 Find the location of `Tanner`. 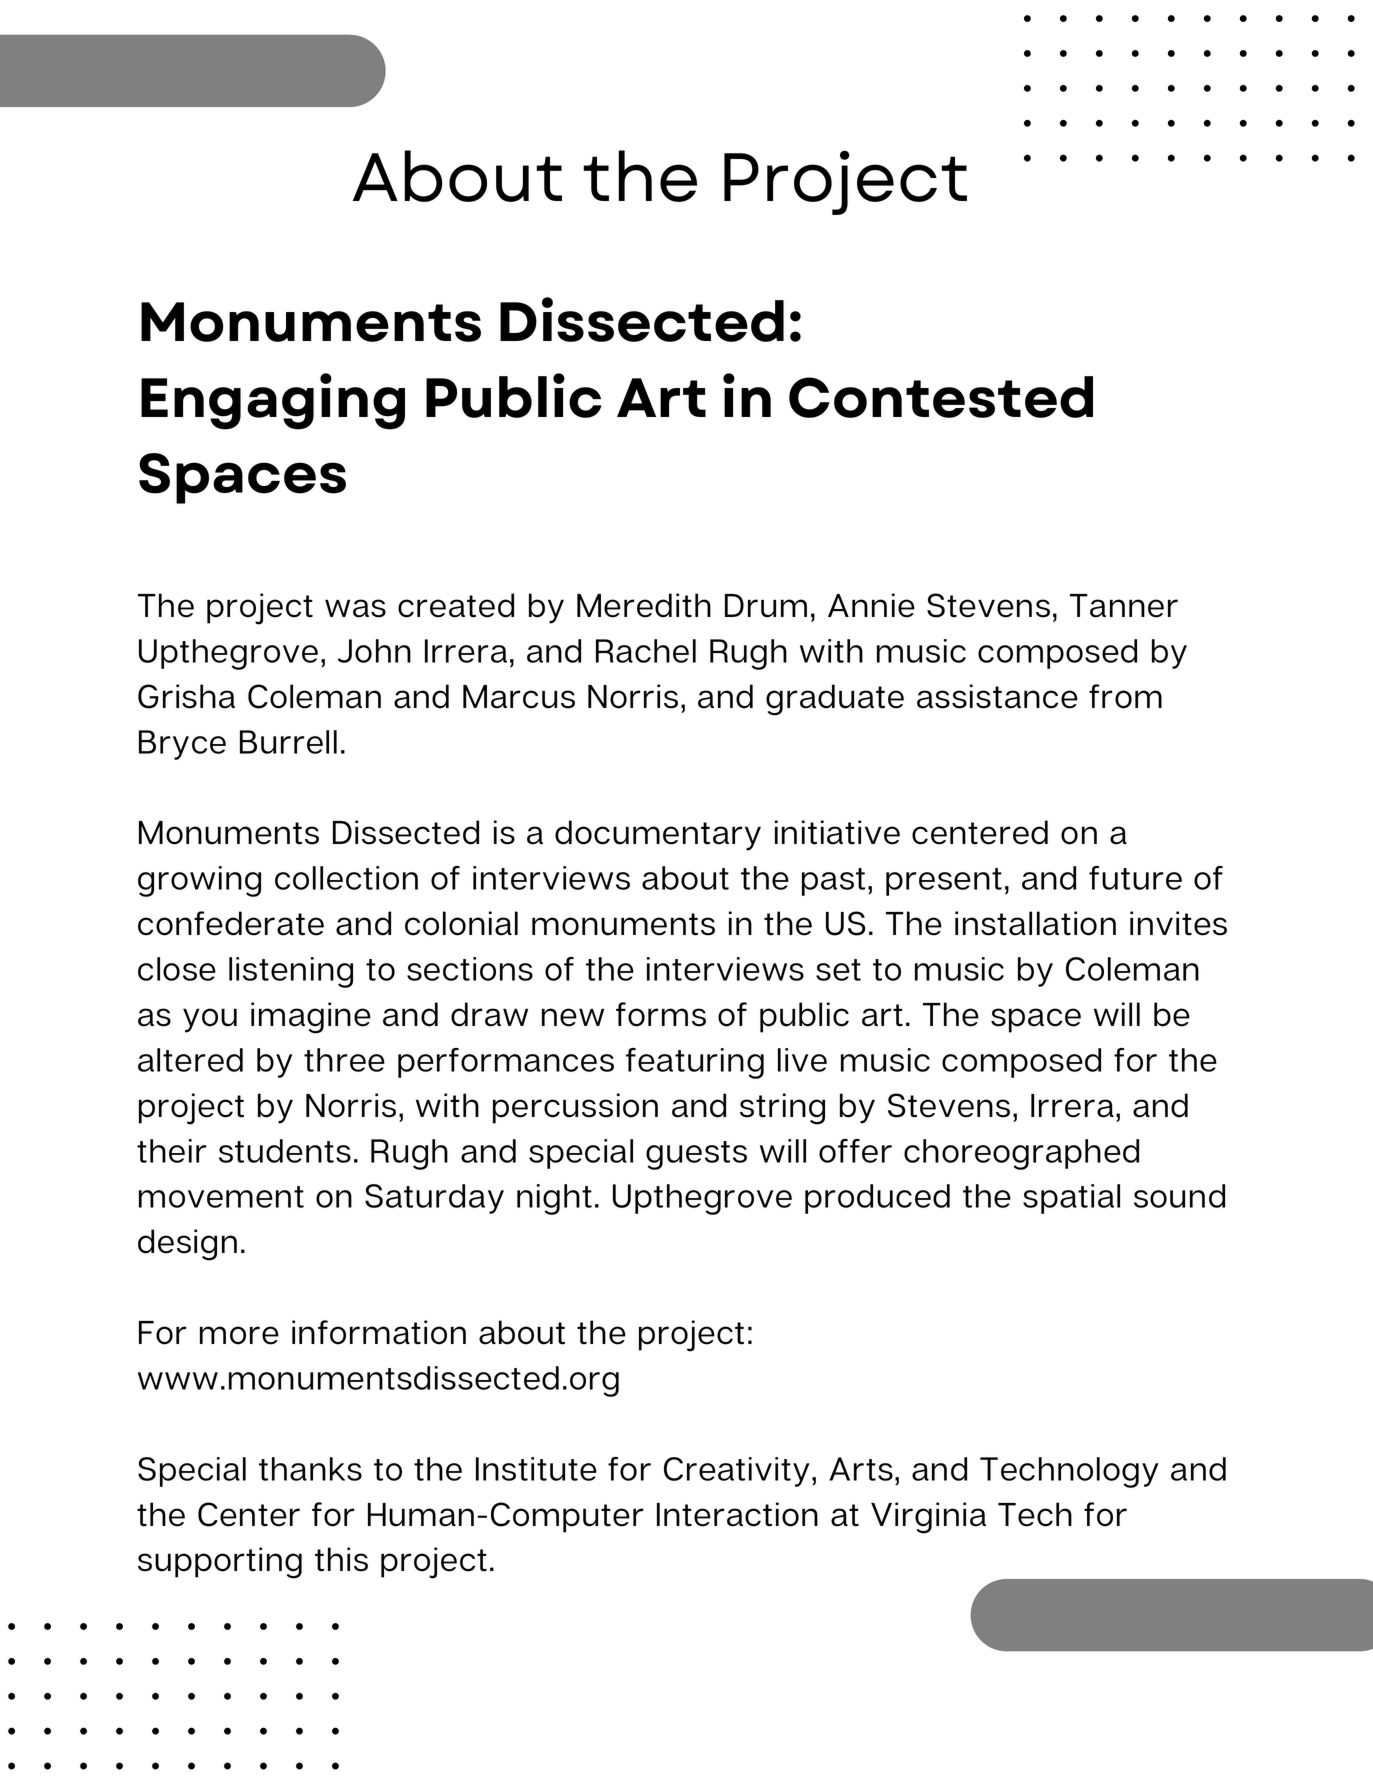

Tanner is located at coordinates (1124, 606).
